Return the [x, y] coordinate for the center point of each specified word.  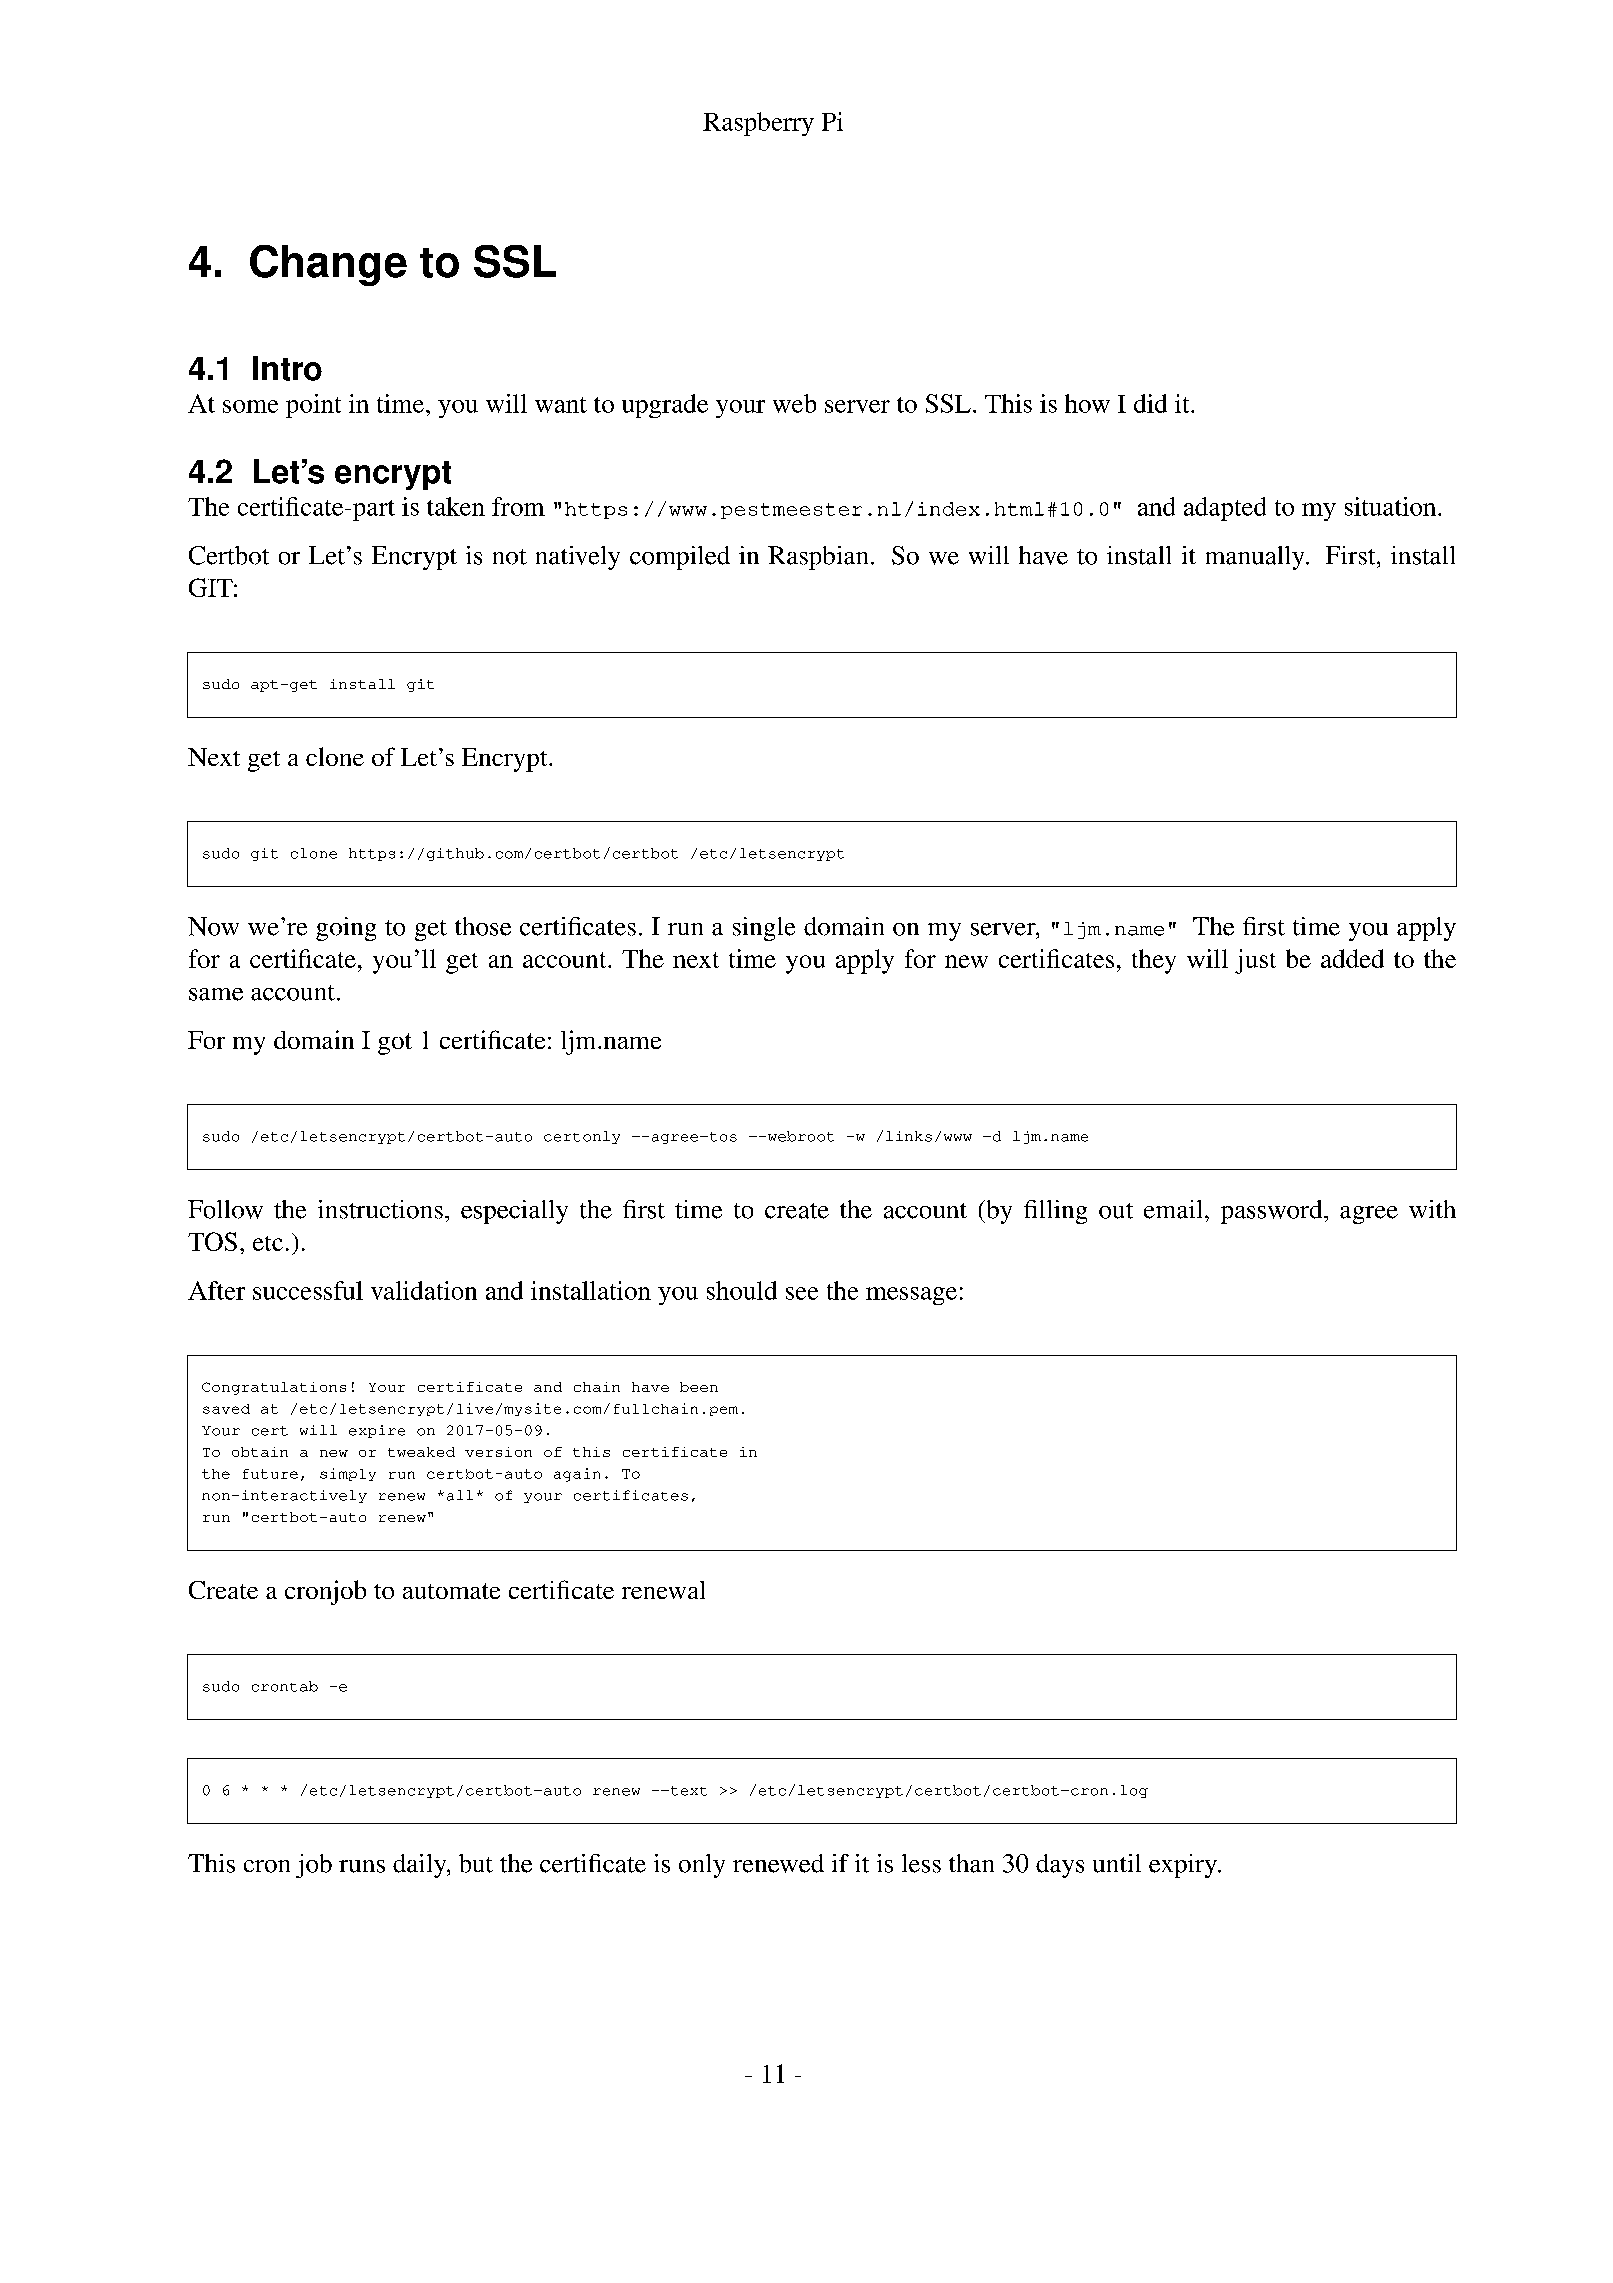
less [921, 1863]
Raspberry [758, 124]
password [1273, 1212]
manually [1256, 558]
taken [456, 506]
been [699, 1387]
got [395, 1044]
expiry [1184, 1866]
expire [377, 1431]
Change [328, 265]
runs [362, 1866]
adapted [1225, 509]
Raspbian [818, 558]
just [1255, 961]
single [764, 929]
